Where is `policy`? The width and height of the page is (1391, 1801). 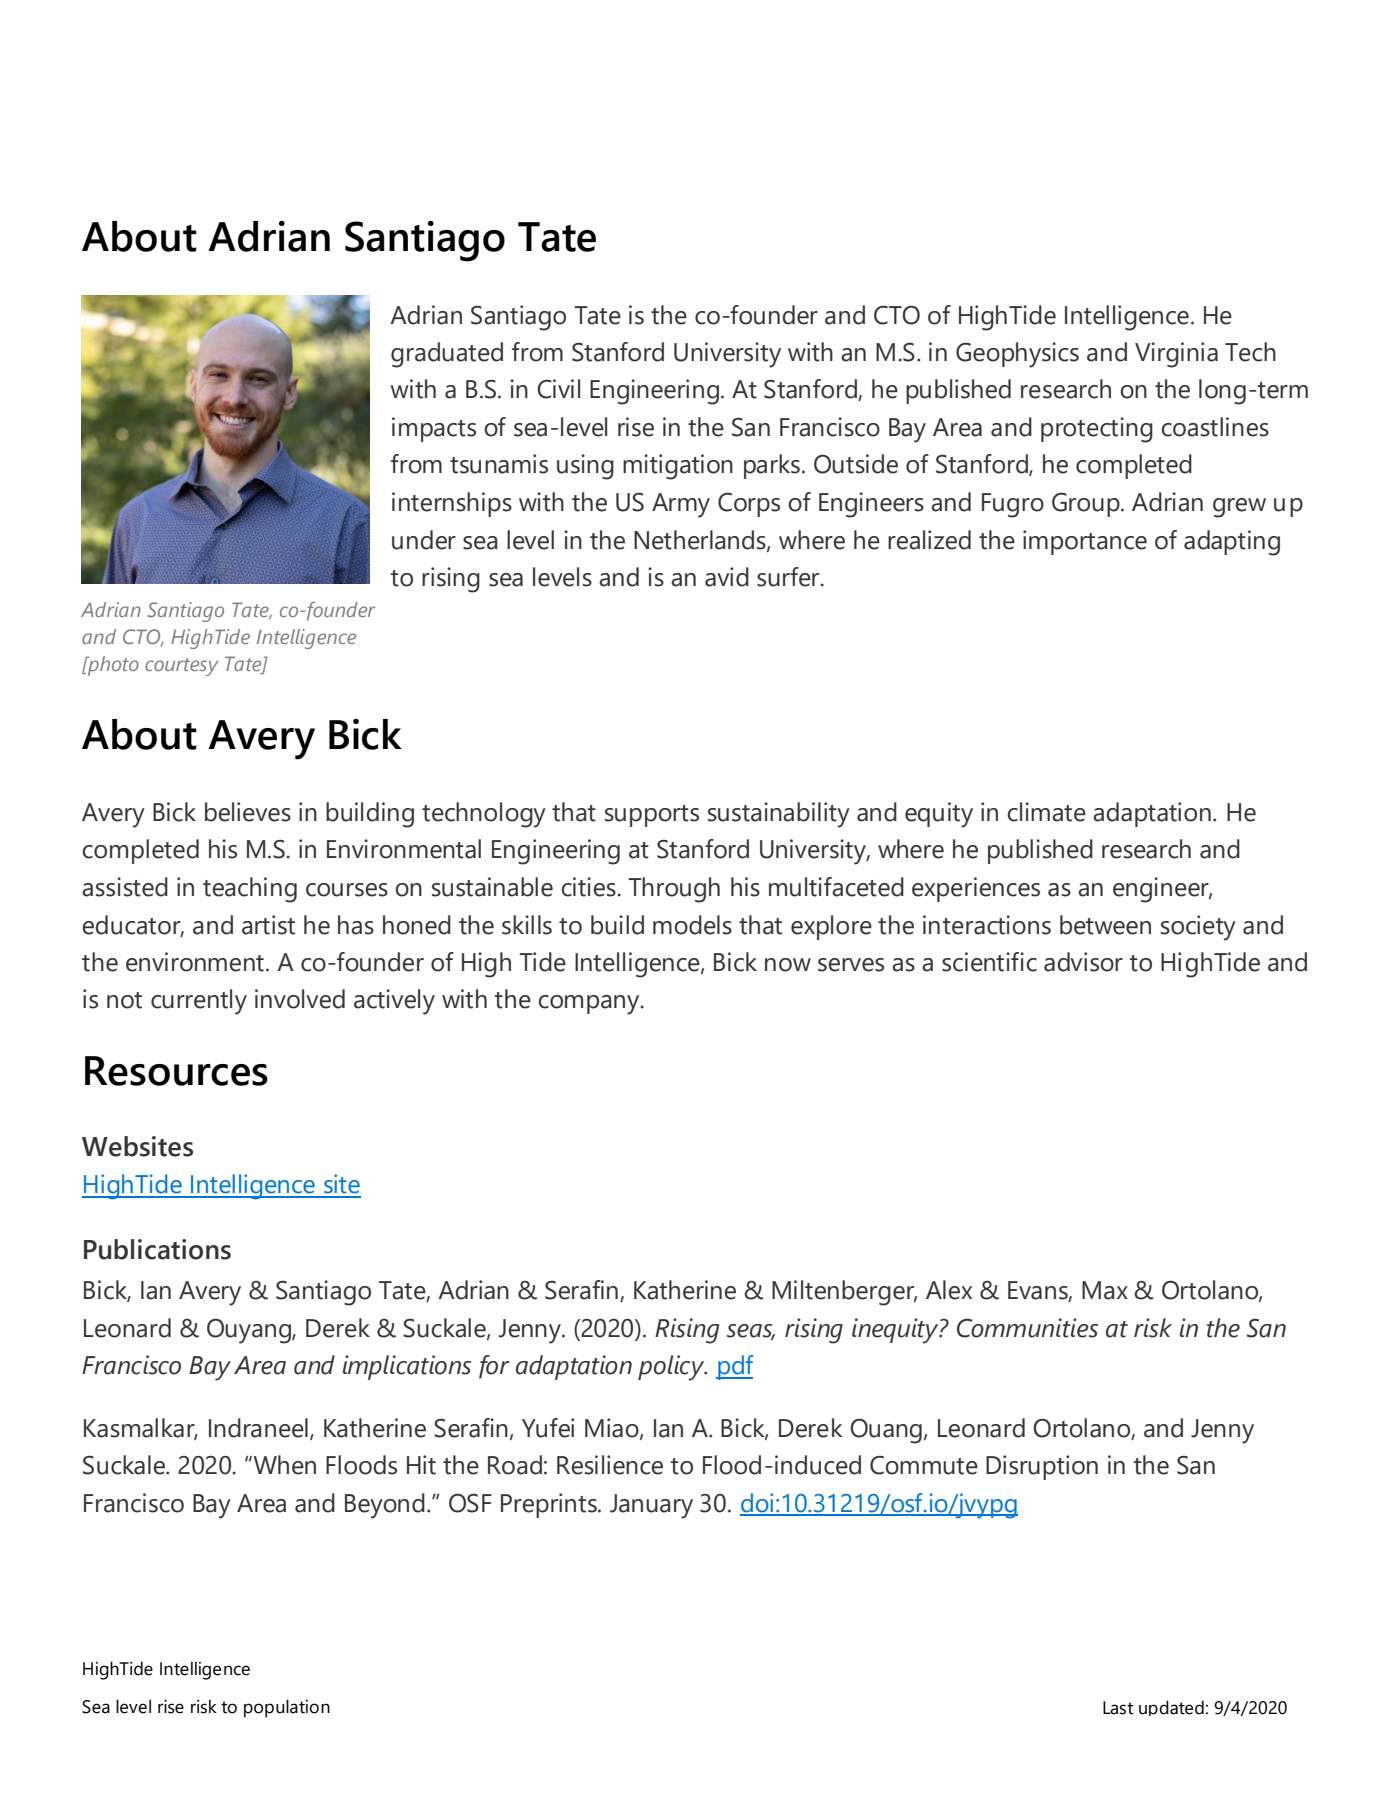 policy is located at coordinates (672, 1368).
